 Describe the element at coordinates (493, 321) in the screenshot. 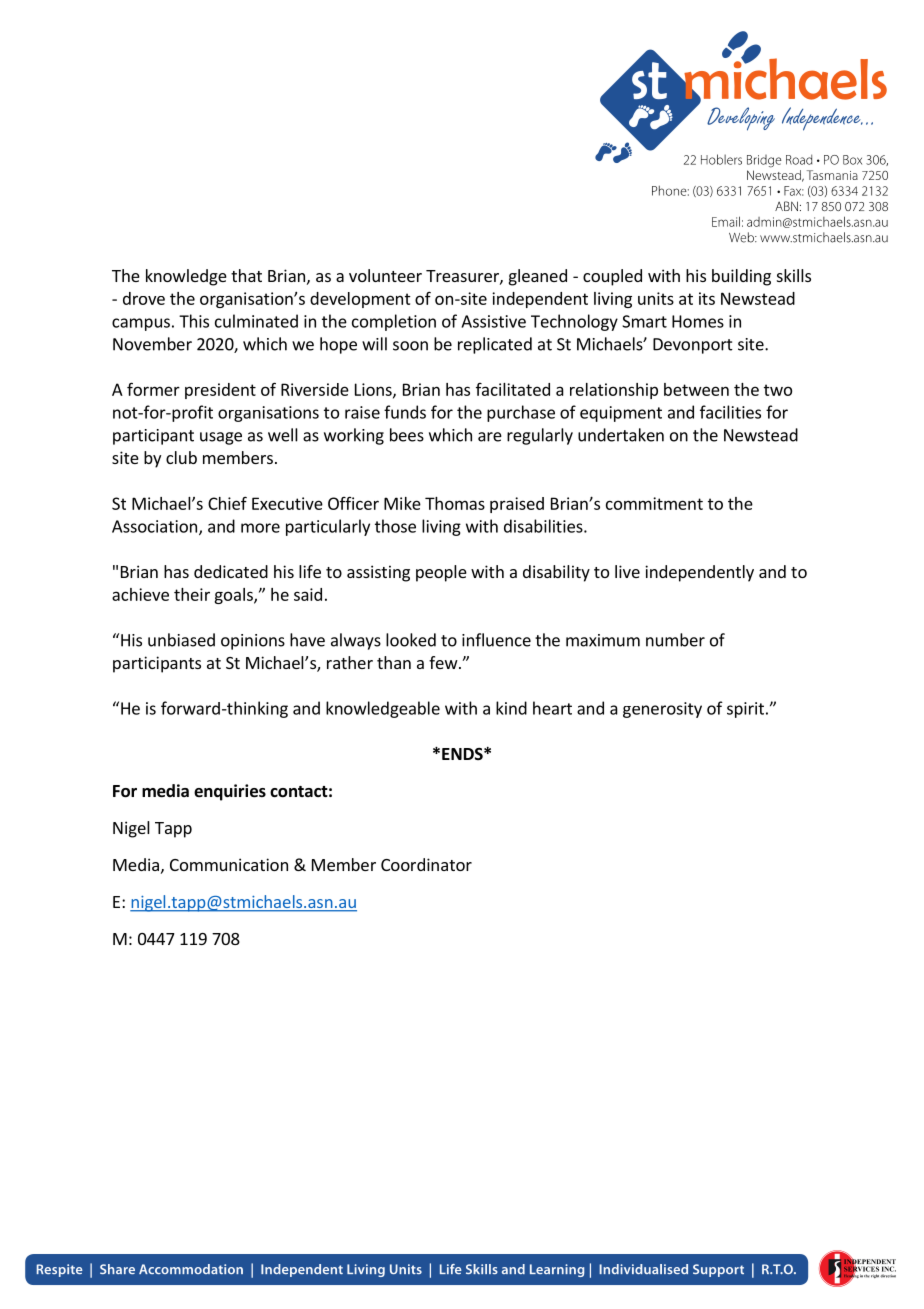

I see `Assistive` at that location.
